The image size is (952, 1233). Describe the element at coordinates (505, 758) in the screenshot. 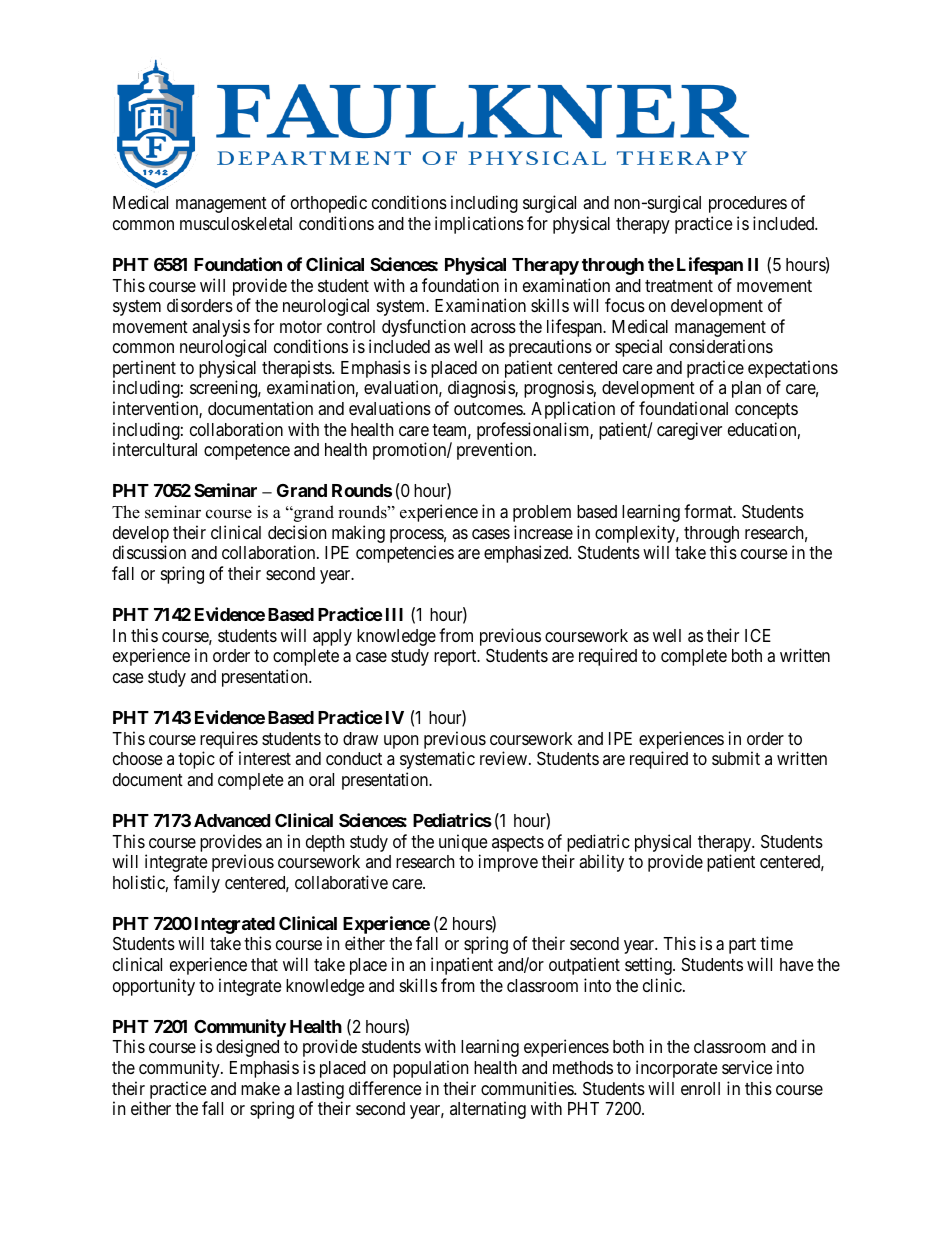

I see `review` at that location.
